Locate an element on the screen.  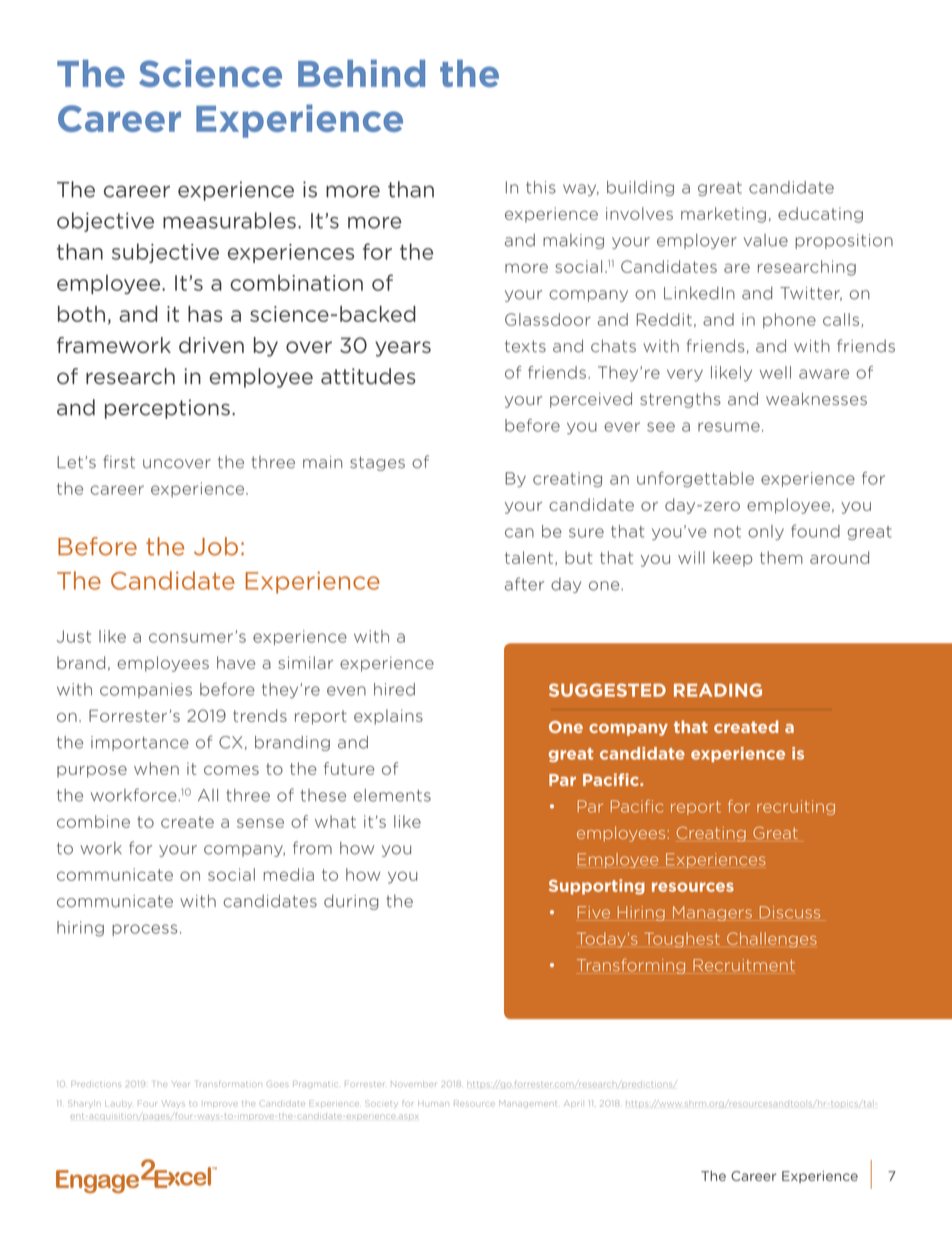
keep is located at coordinates (733, 558).
